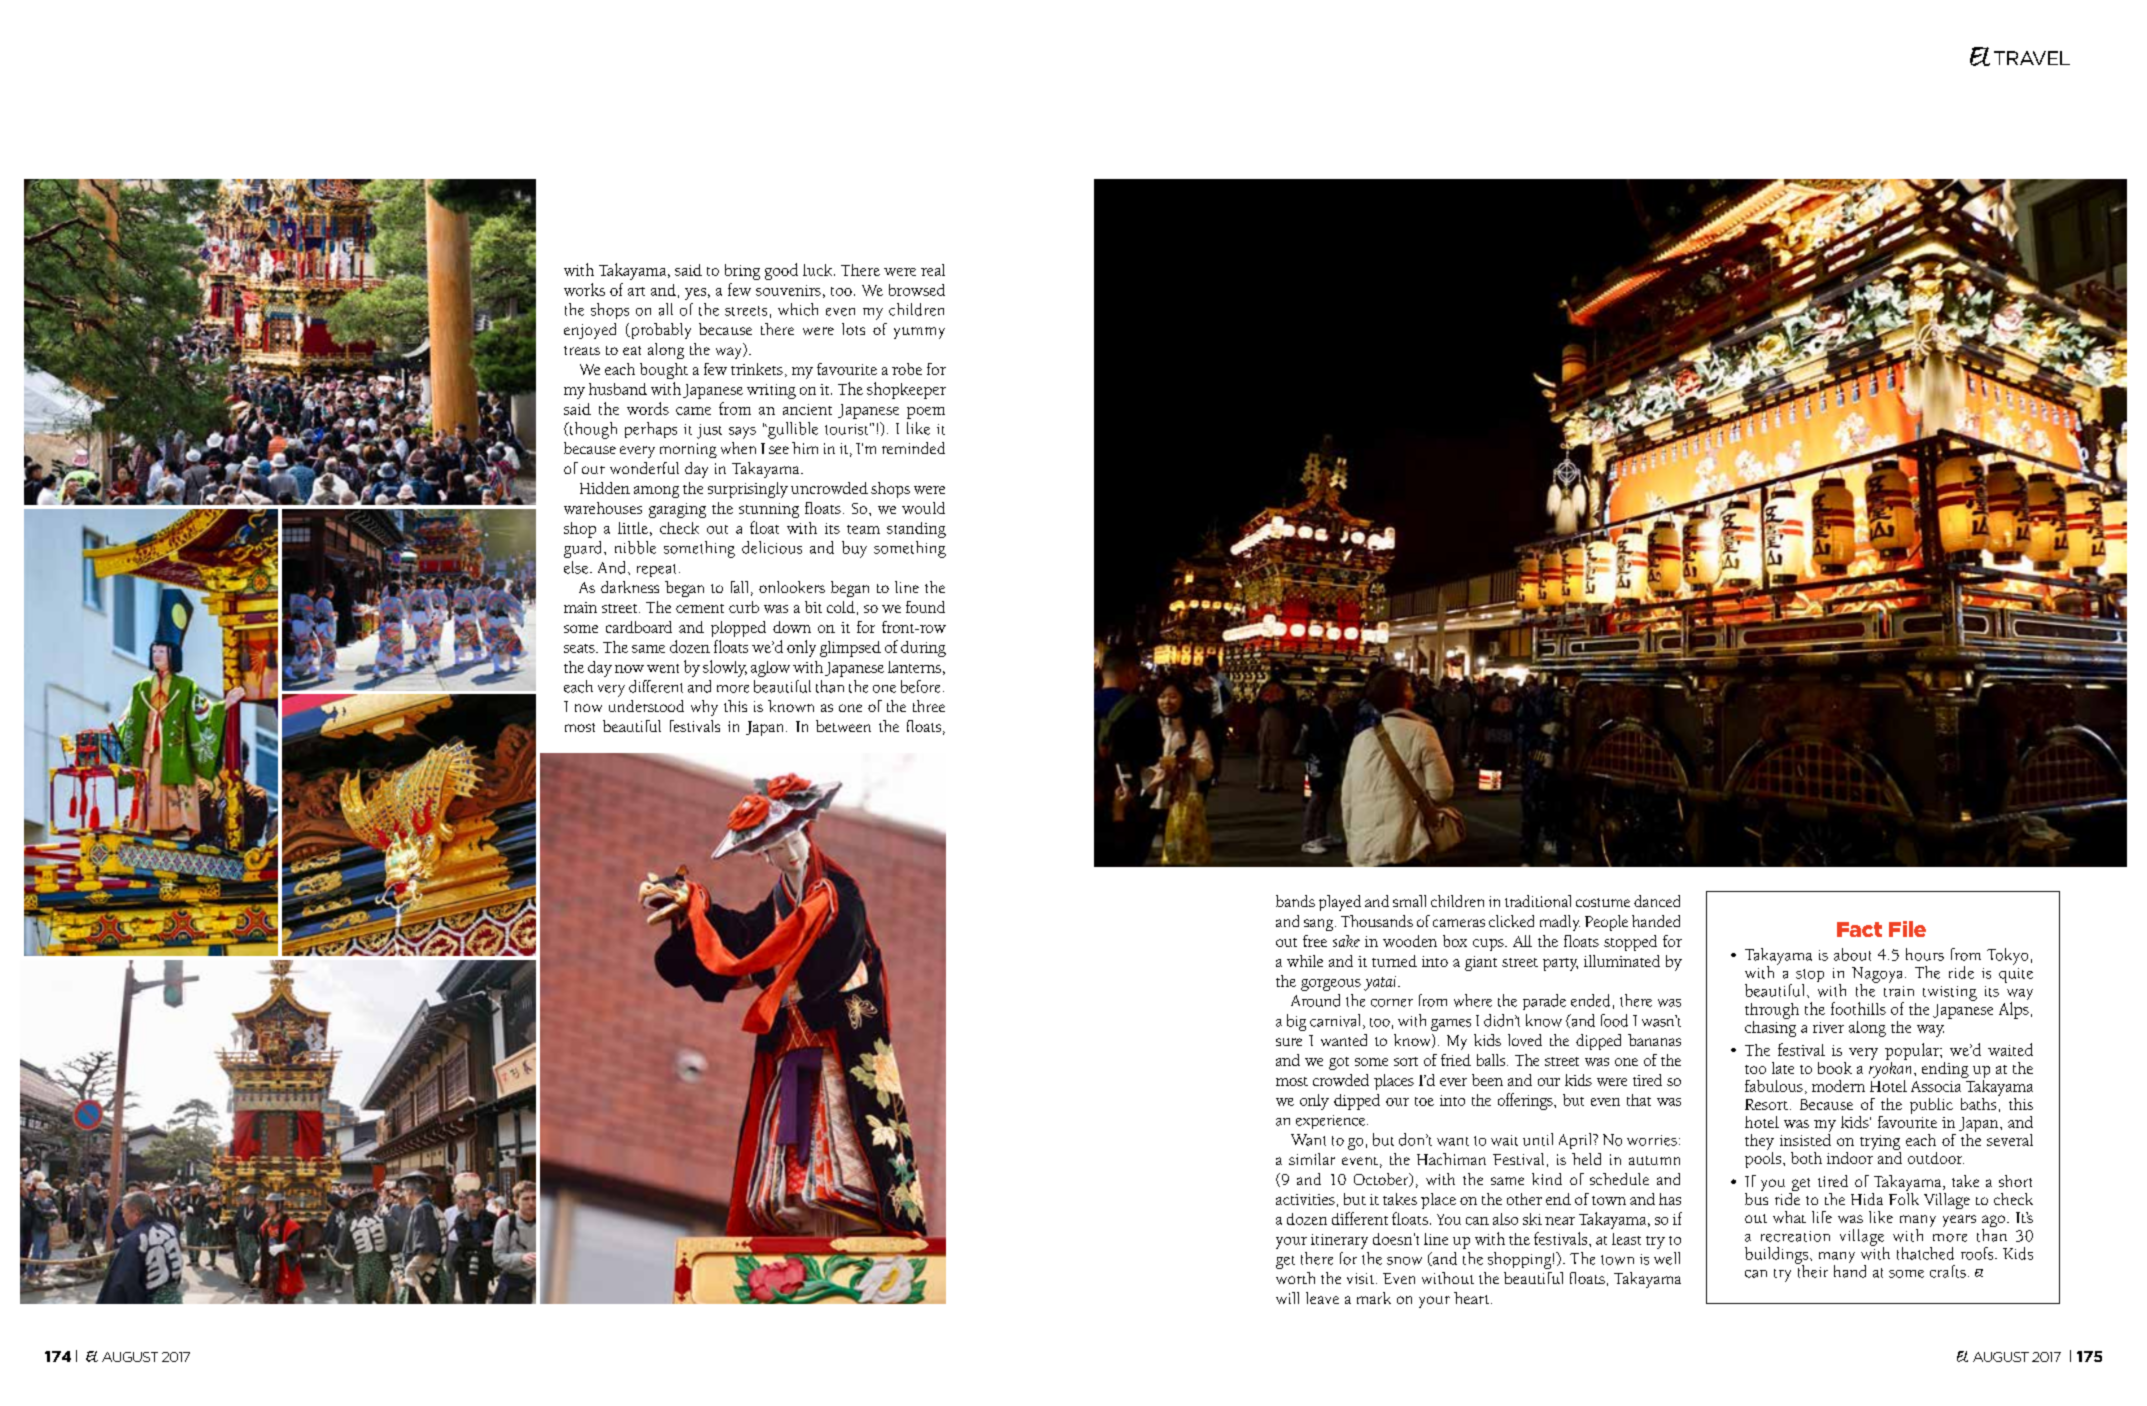 The height and width of the page is (1406, 2147). What do you see at coordinates (1295, 1278) in the page?
I see `worth` at bounding box center [1295, 1278].
